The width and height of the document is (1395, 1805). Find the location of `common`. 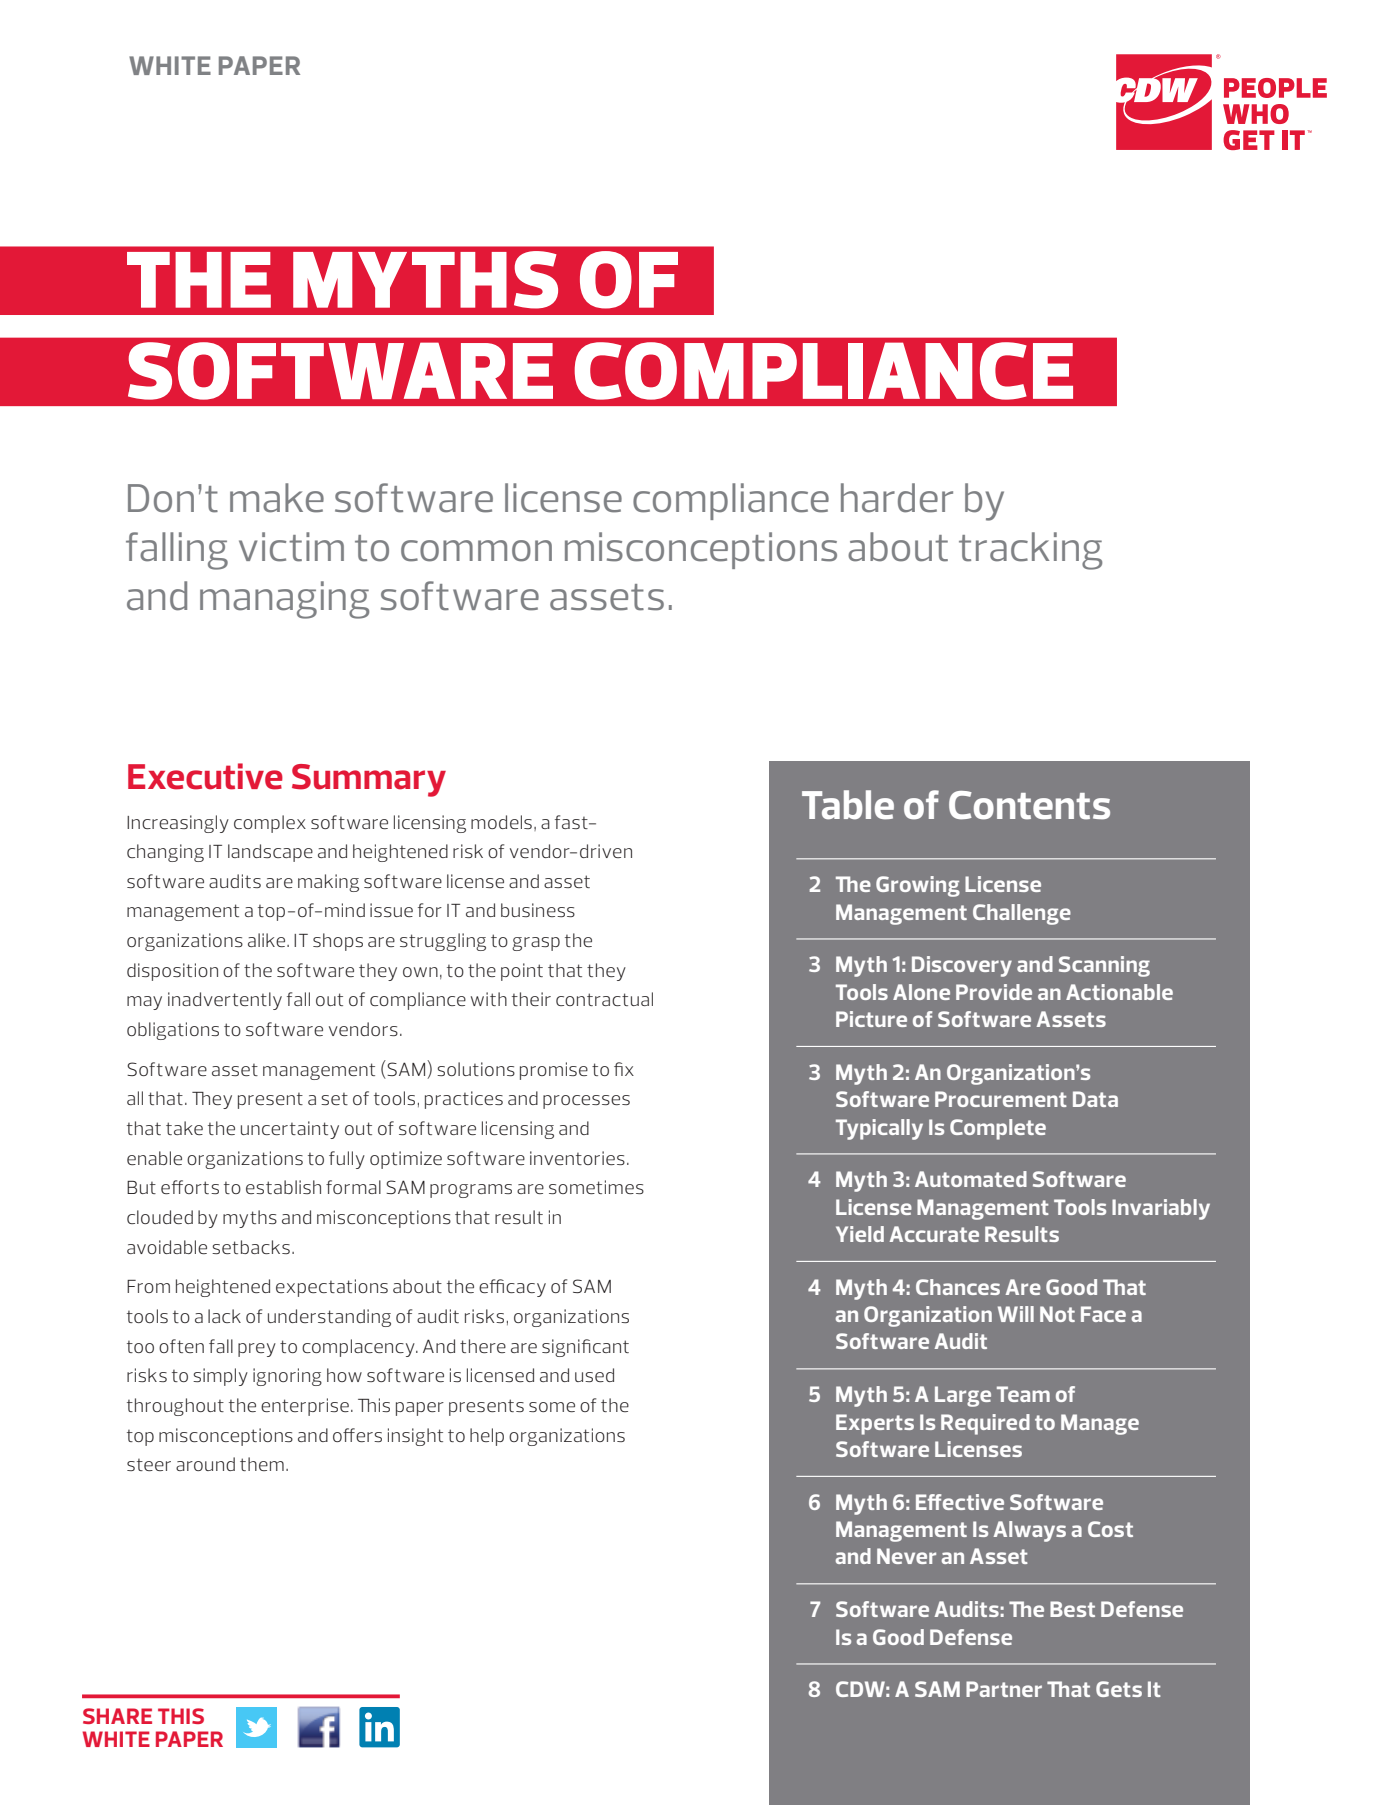

common is located at coordinates (476, 551).
